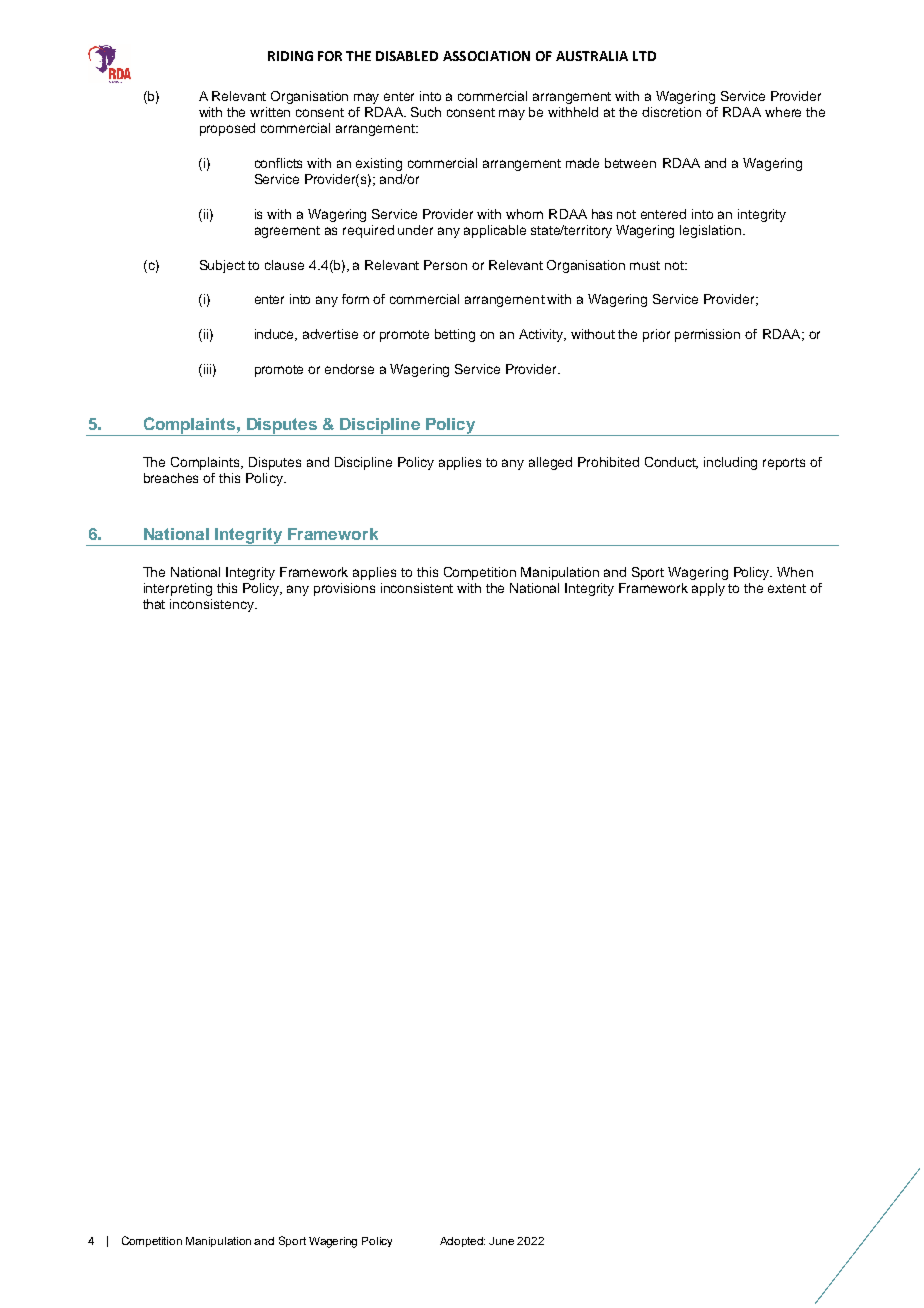 Image resolution: width=924 pixels, height=1308 pixels. What do you see at coordinates (708, 589) in the page?
I see `apply` at bounding box center [708, 589].
